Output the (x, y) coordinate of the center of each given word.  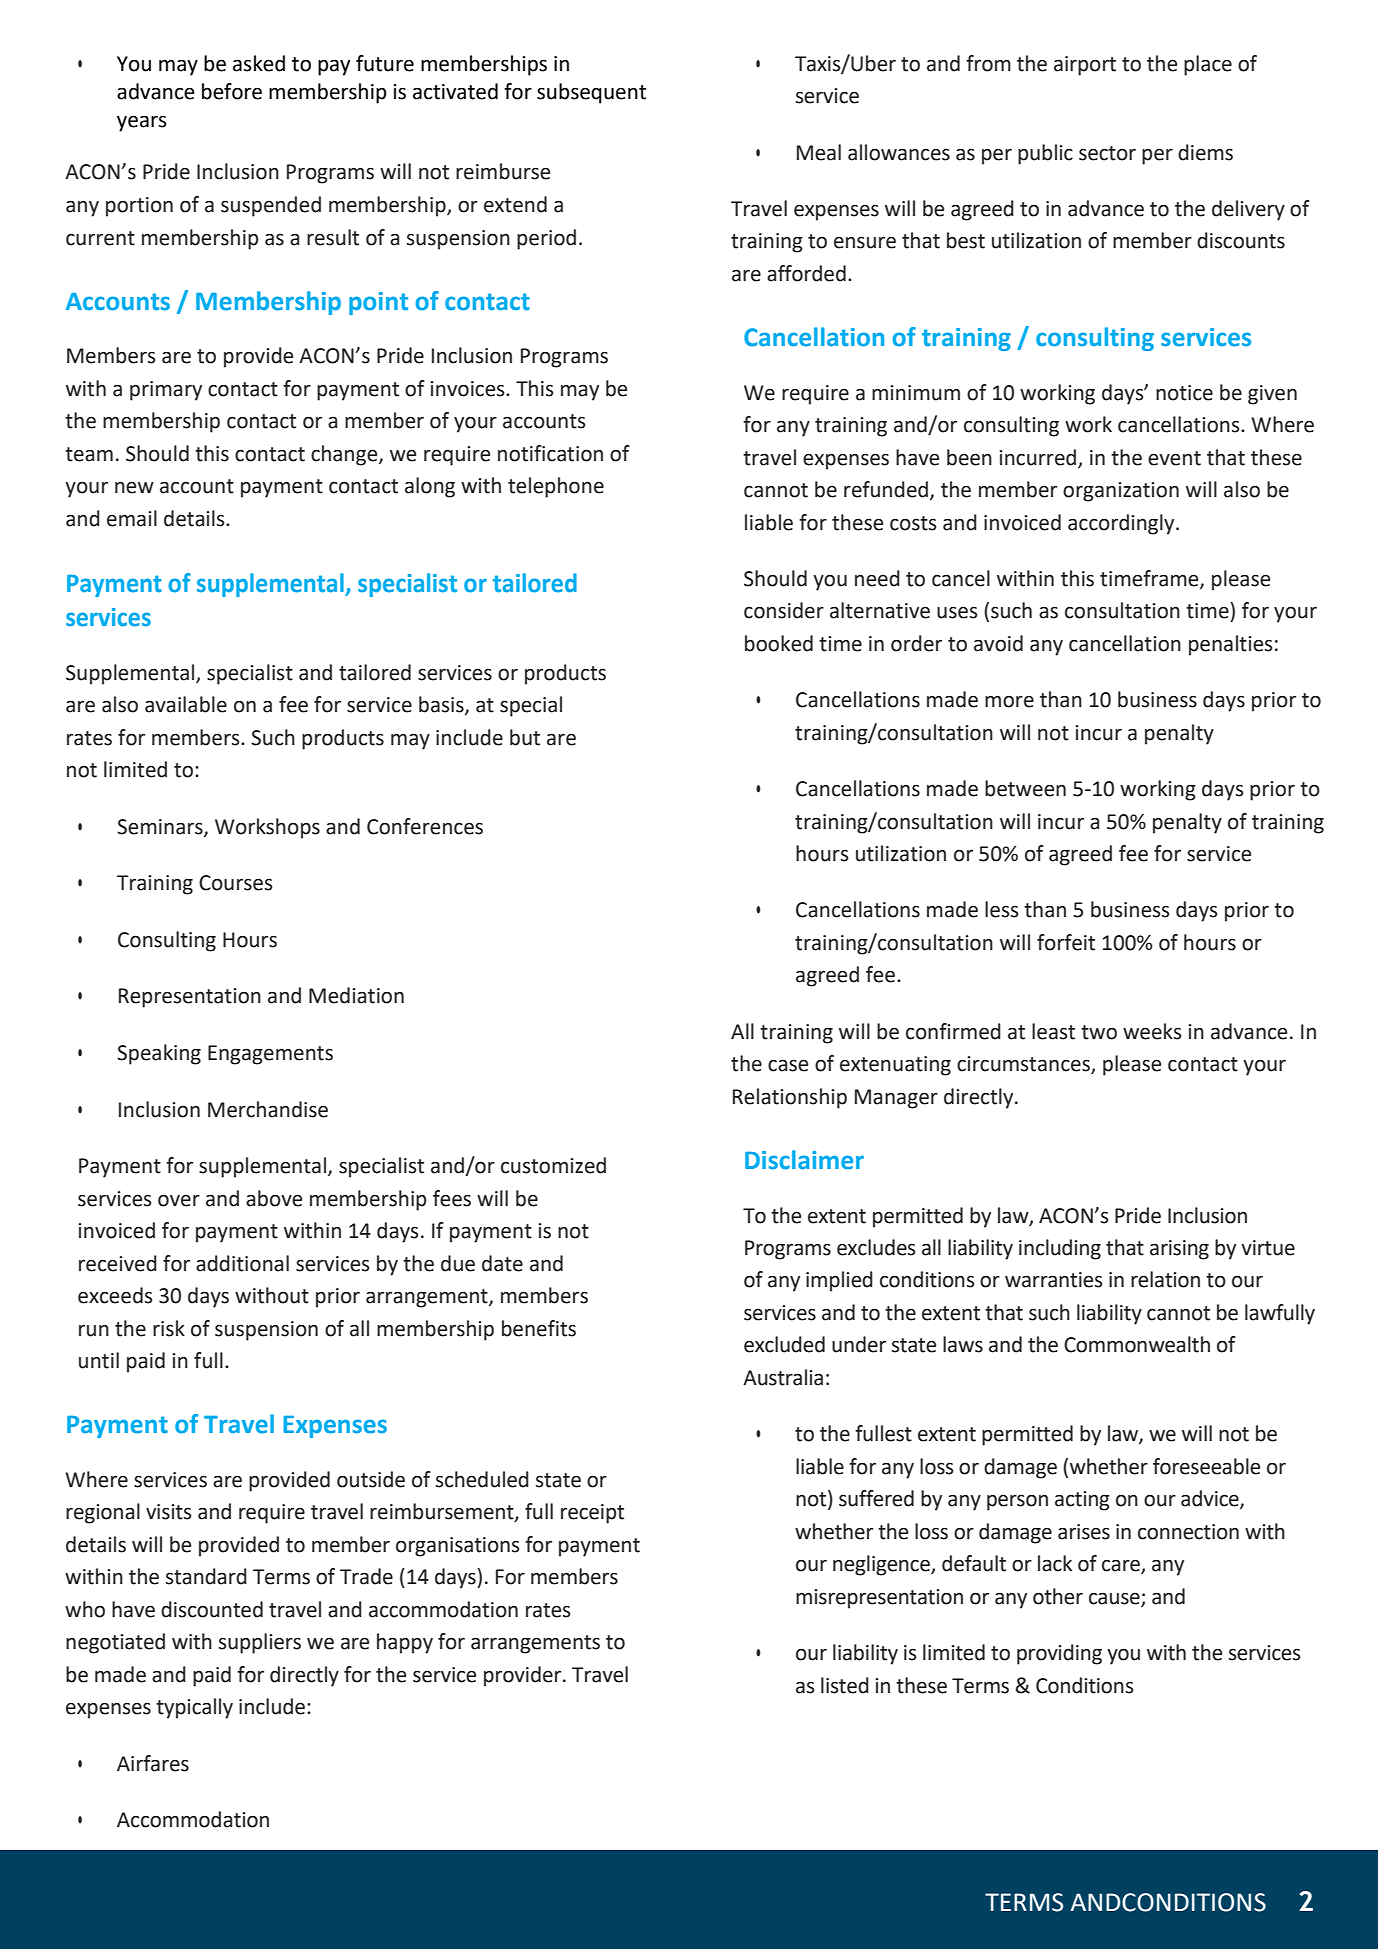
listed (845, 1685)
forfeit (1066, 942)
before (232, 91)
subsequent (591, 93)
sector (1107, 153)
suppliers (260, 1643)
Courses (235, 883)
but (525, 737)
